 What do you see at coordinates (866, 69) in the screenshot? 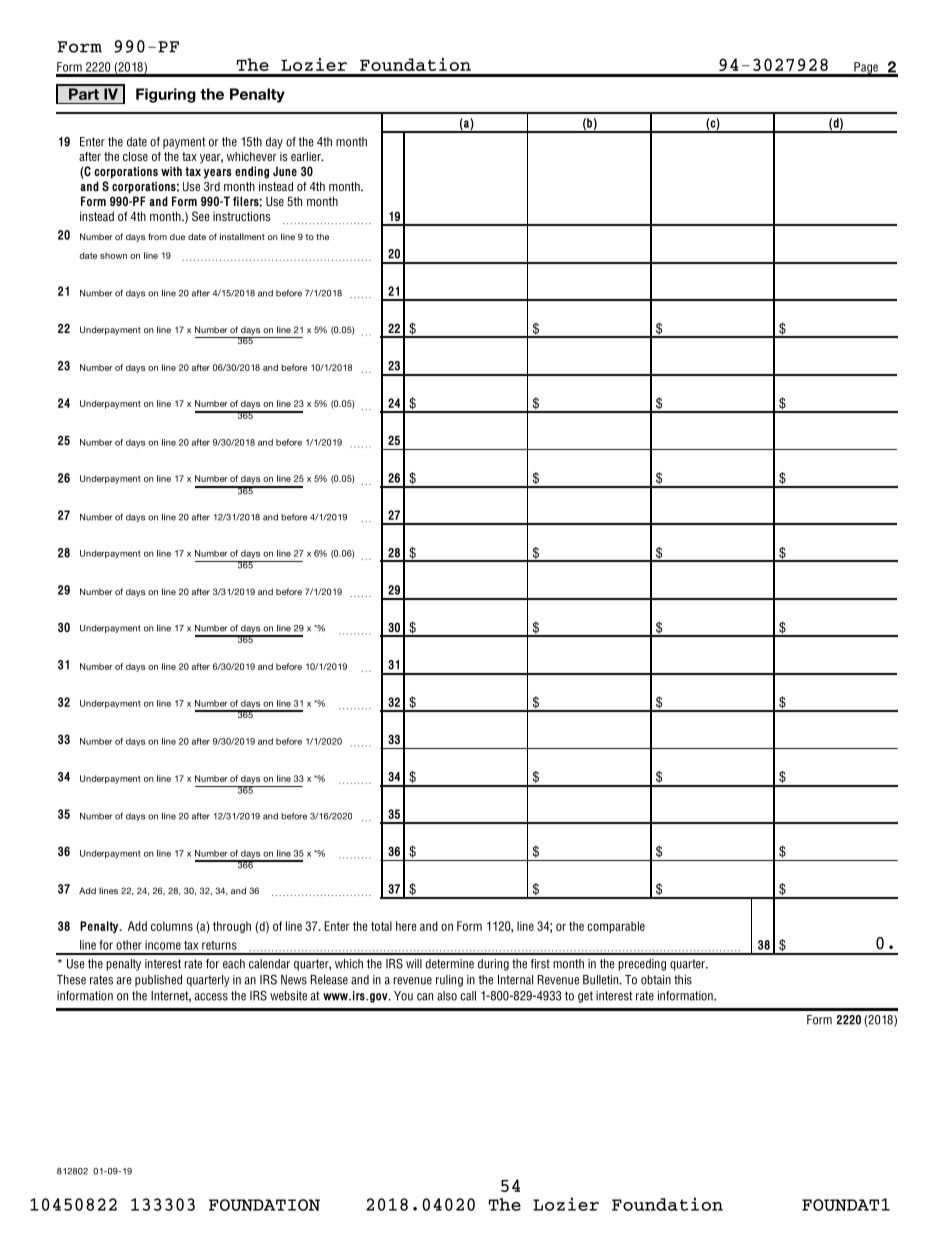
I see `Page` at bounding box center [866, 69].
